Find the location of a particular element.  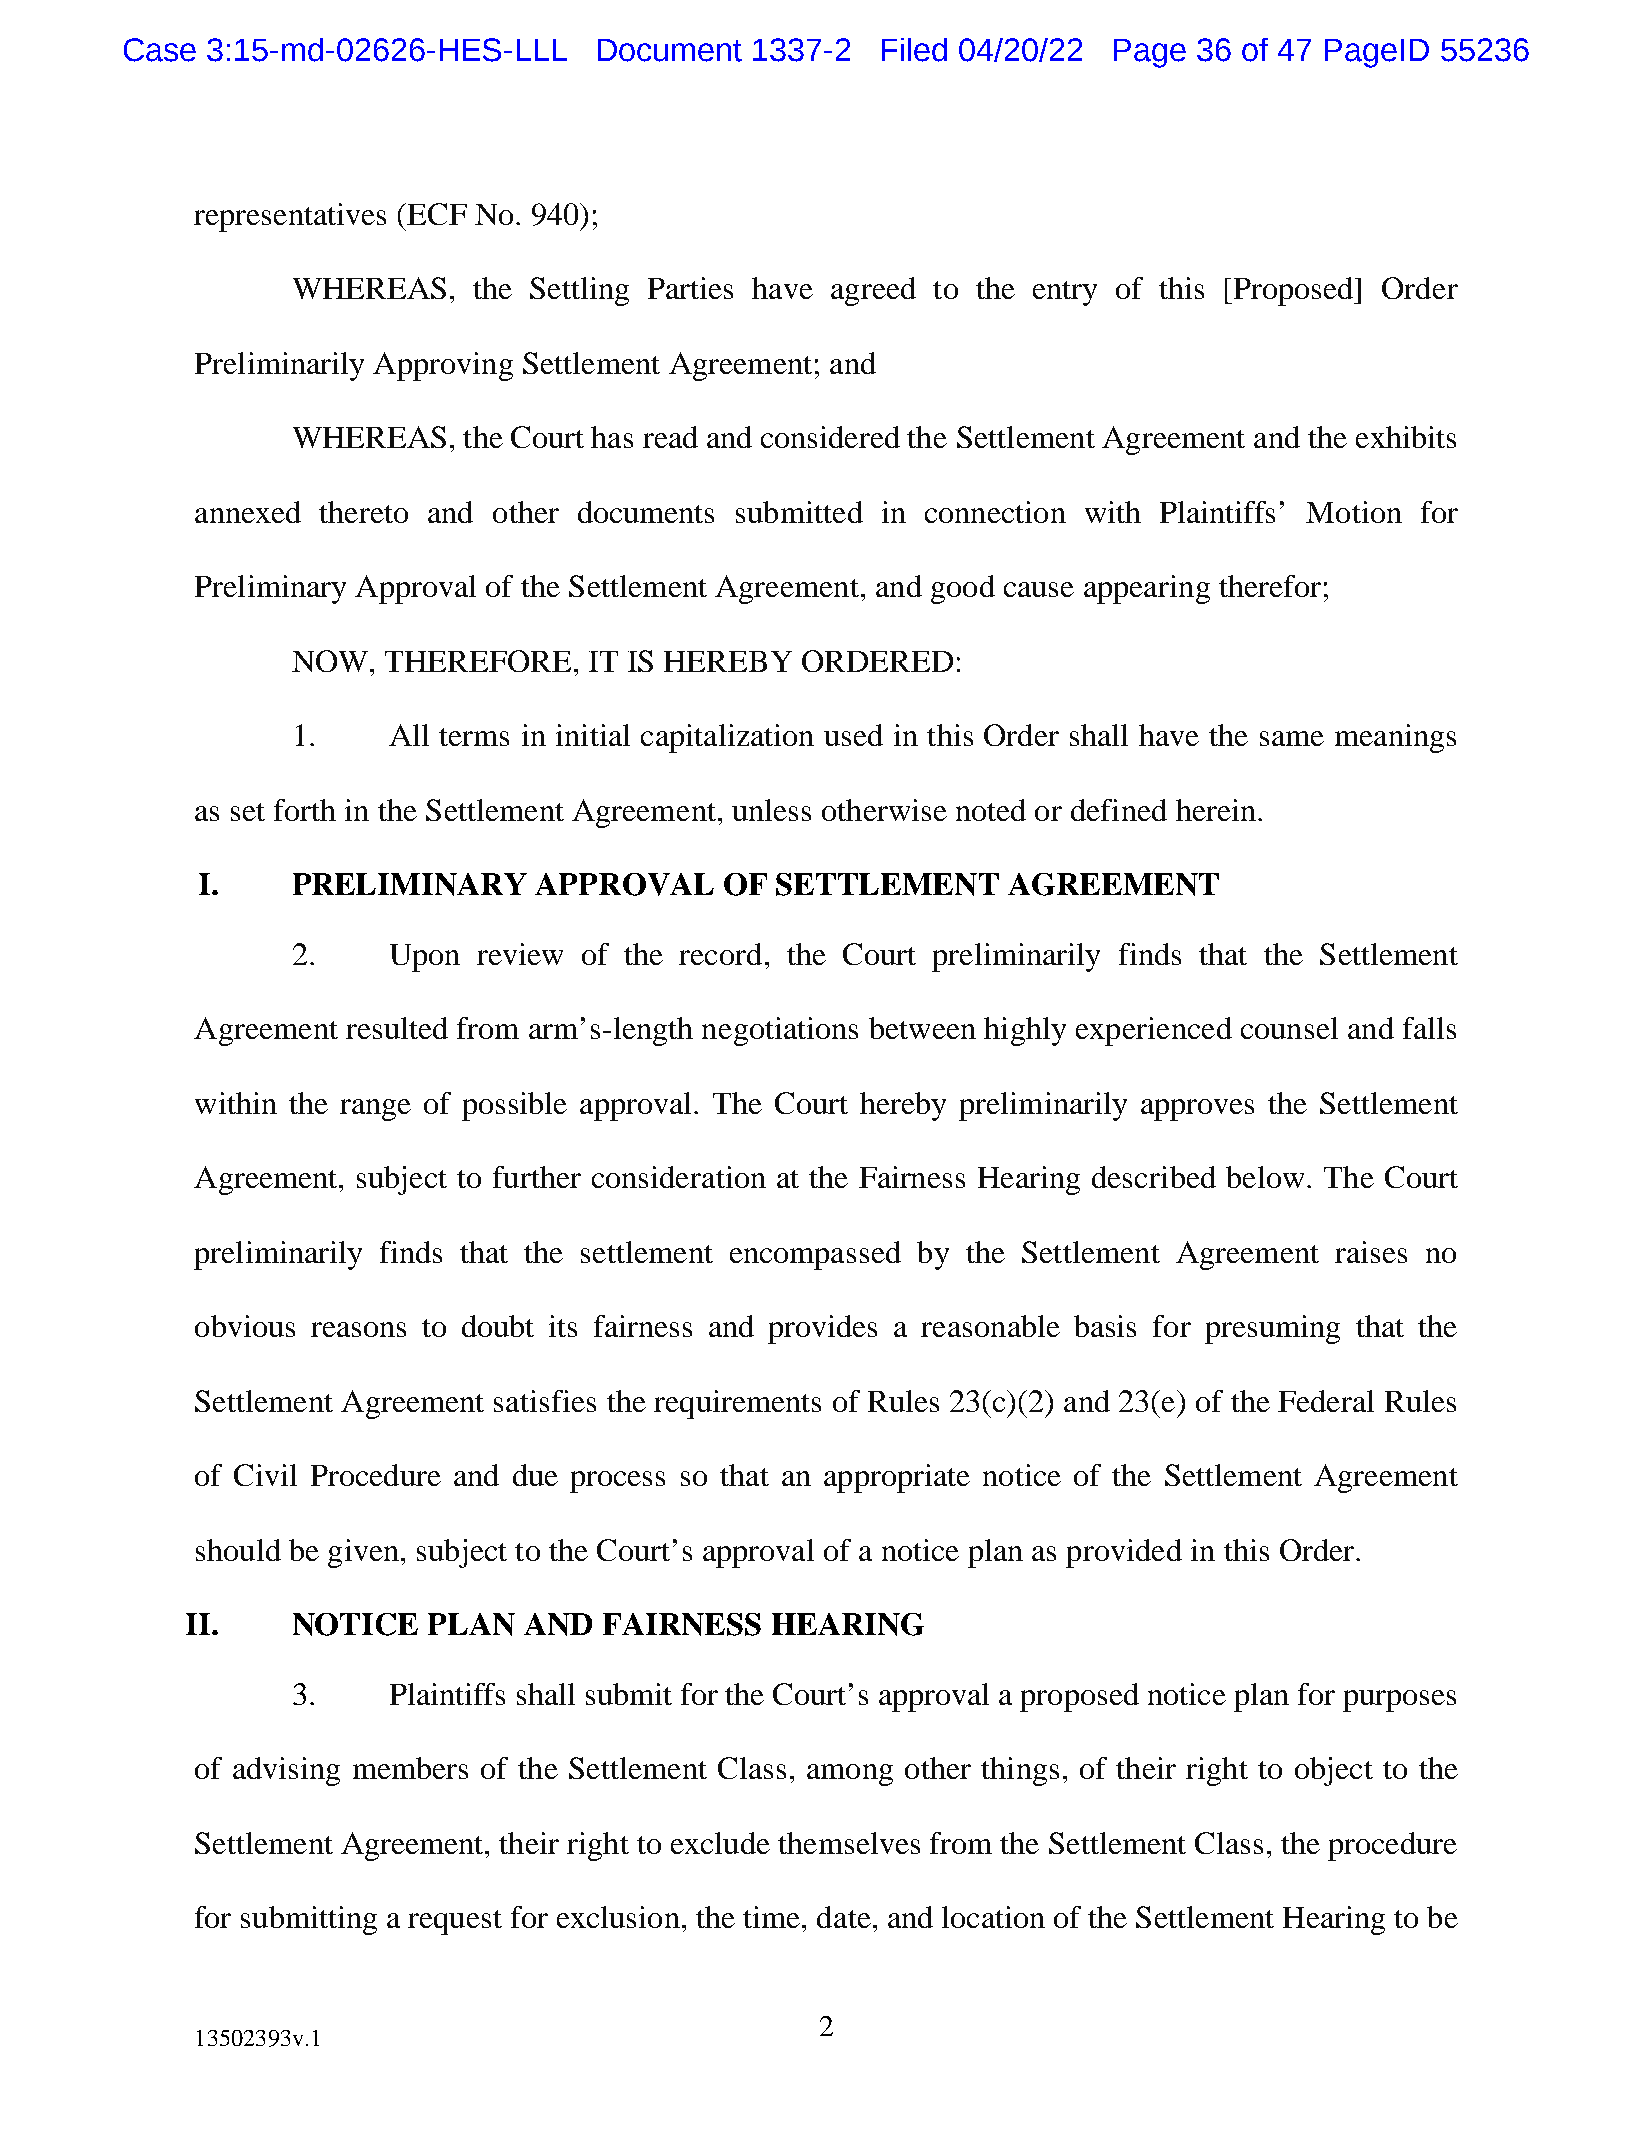

Civil is located at coordinates (265, 1475).
